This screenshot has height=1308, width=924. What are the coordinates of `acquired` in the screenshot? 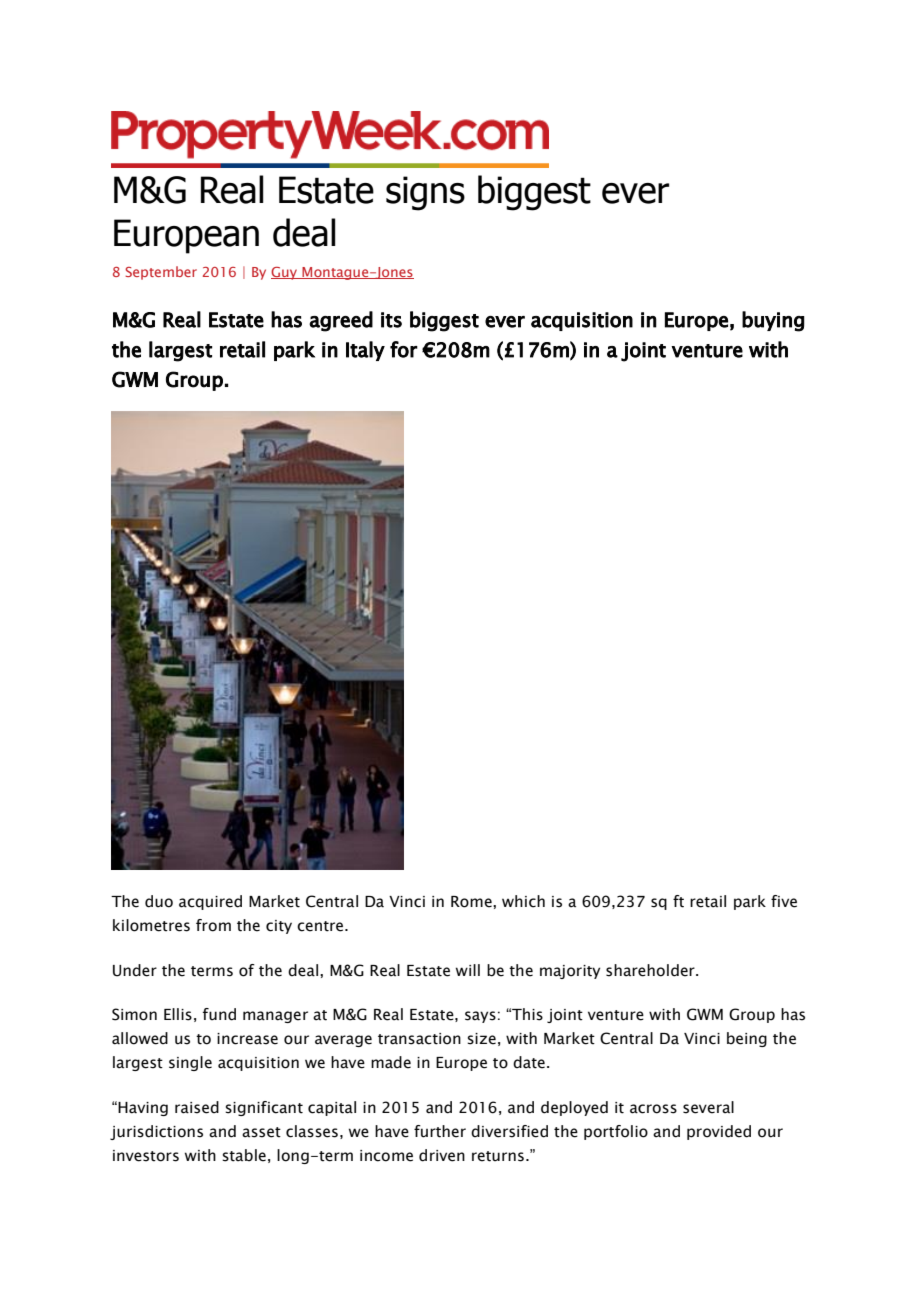 It's located at (210, 902).
